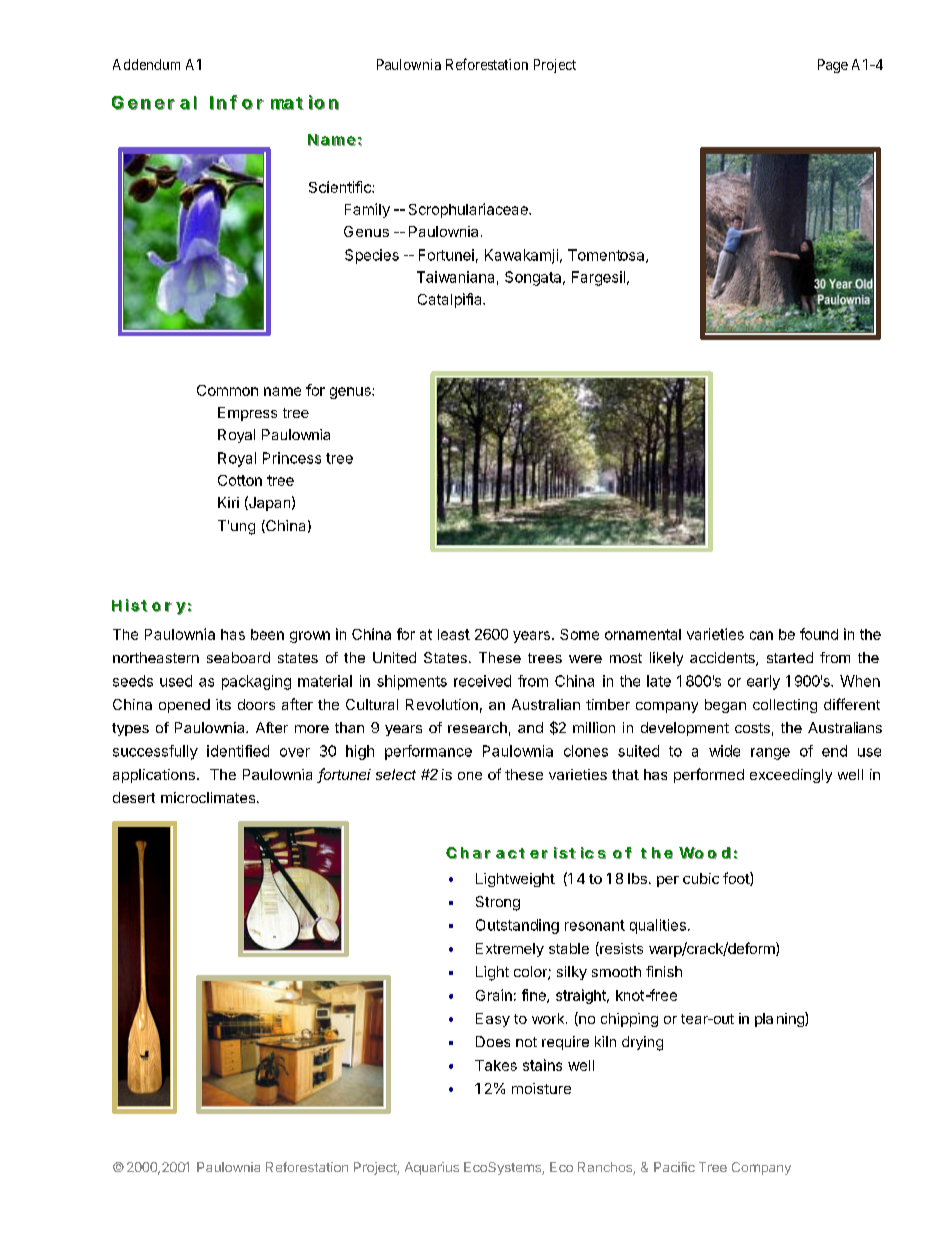  What do you see at coordinates (432, 1168) in the image?
I see `Aquarius` at bounding box center [432, 1168].
